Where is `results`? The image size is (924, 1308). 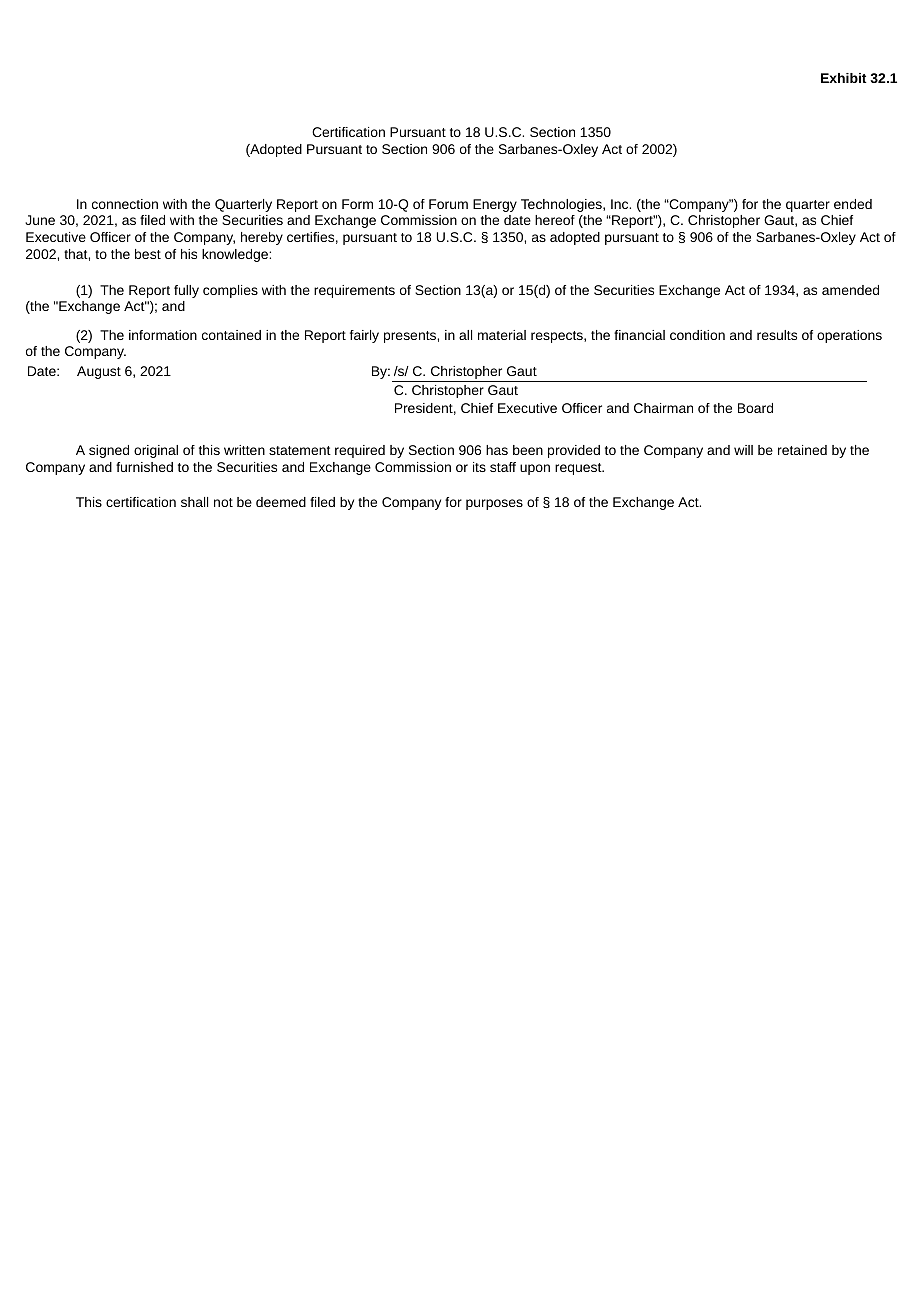 results is located at coordinates (777, 335).
